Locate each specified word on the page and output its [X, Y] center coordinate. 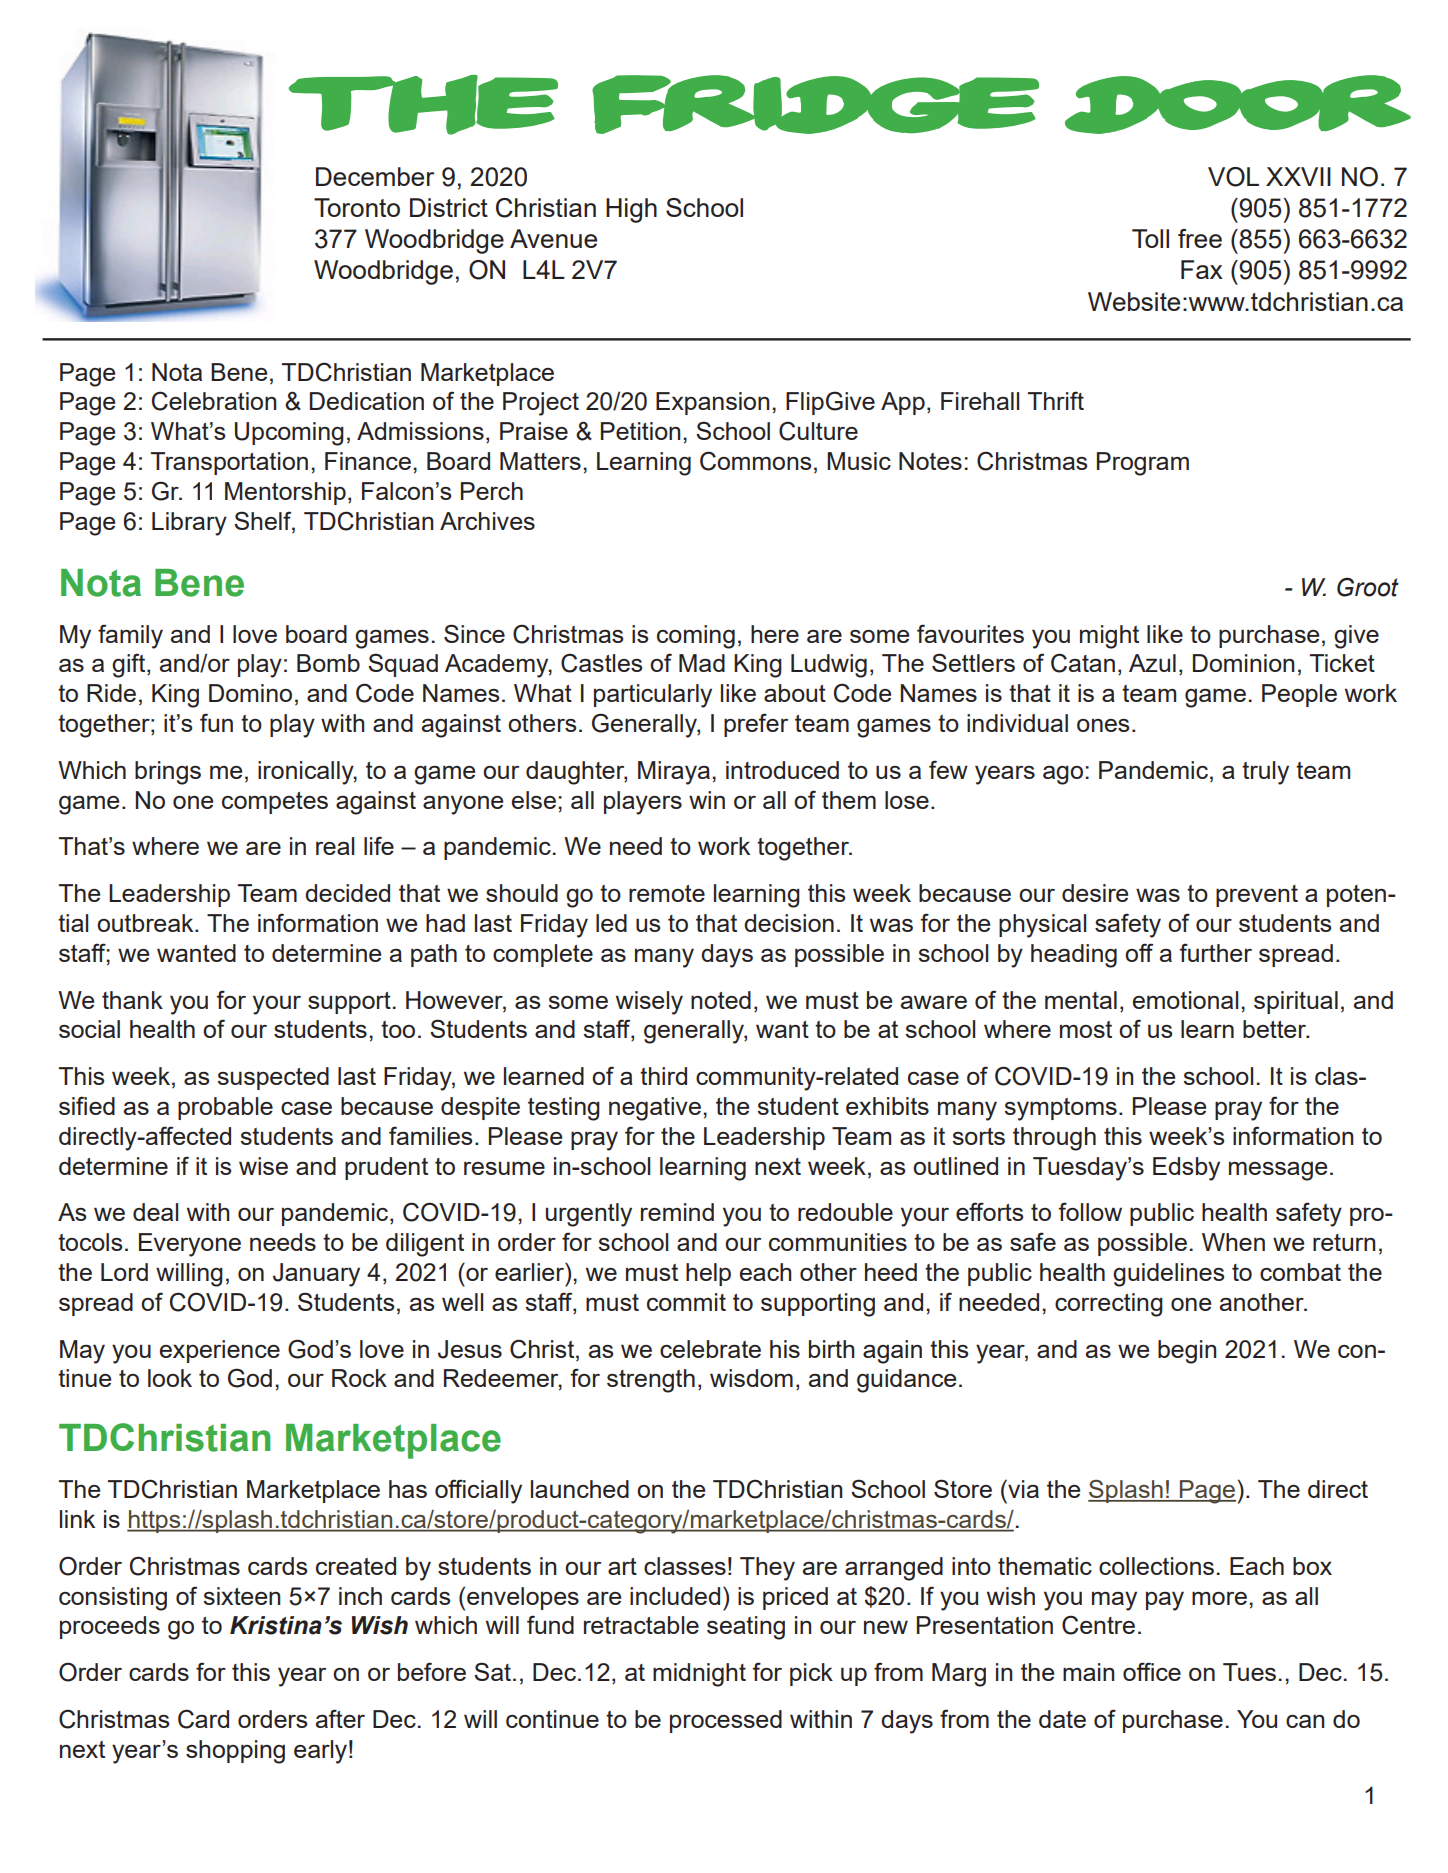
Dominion [1243, 663]
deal [155, 1212]
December [375, 176]
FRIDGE [815, 104]
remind [677, 1212]
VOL [1233, 177]
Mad [702, 663]
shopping [235, 1752]
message [1278, 1171]
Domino [250, 693]
